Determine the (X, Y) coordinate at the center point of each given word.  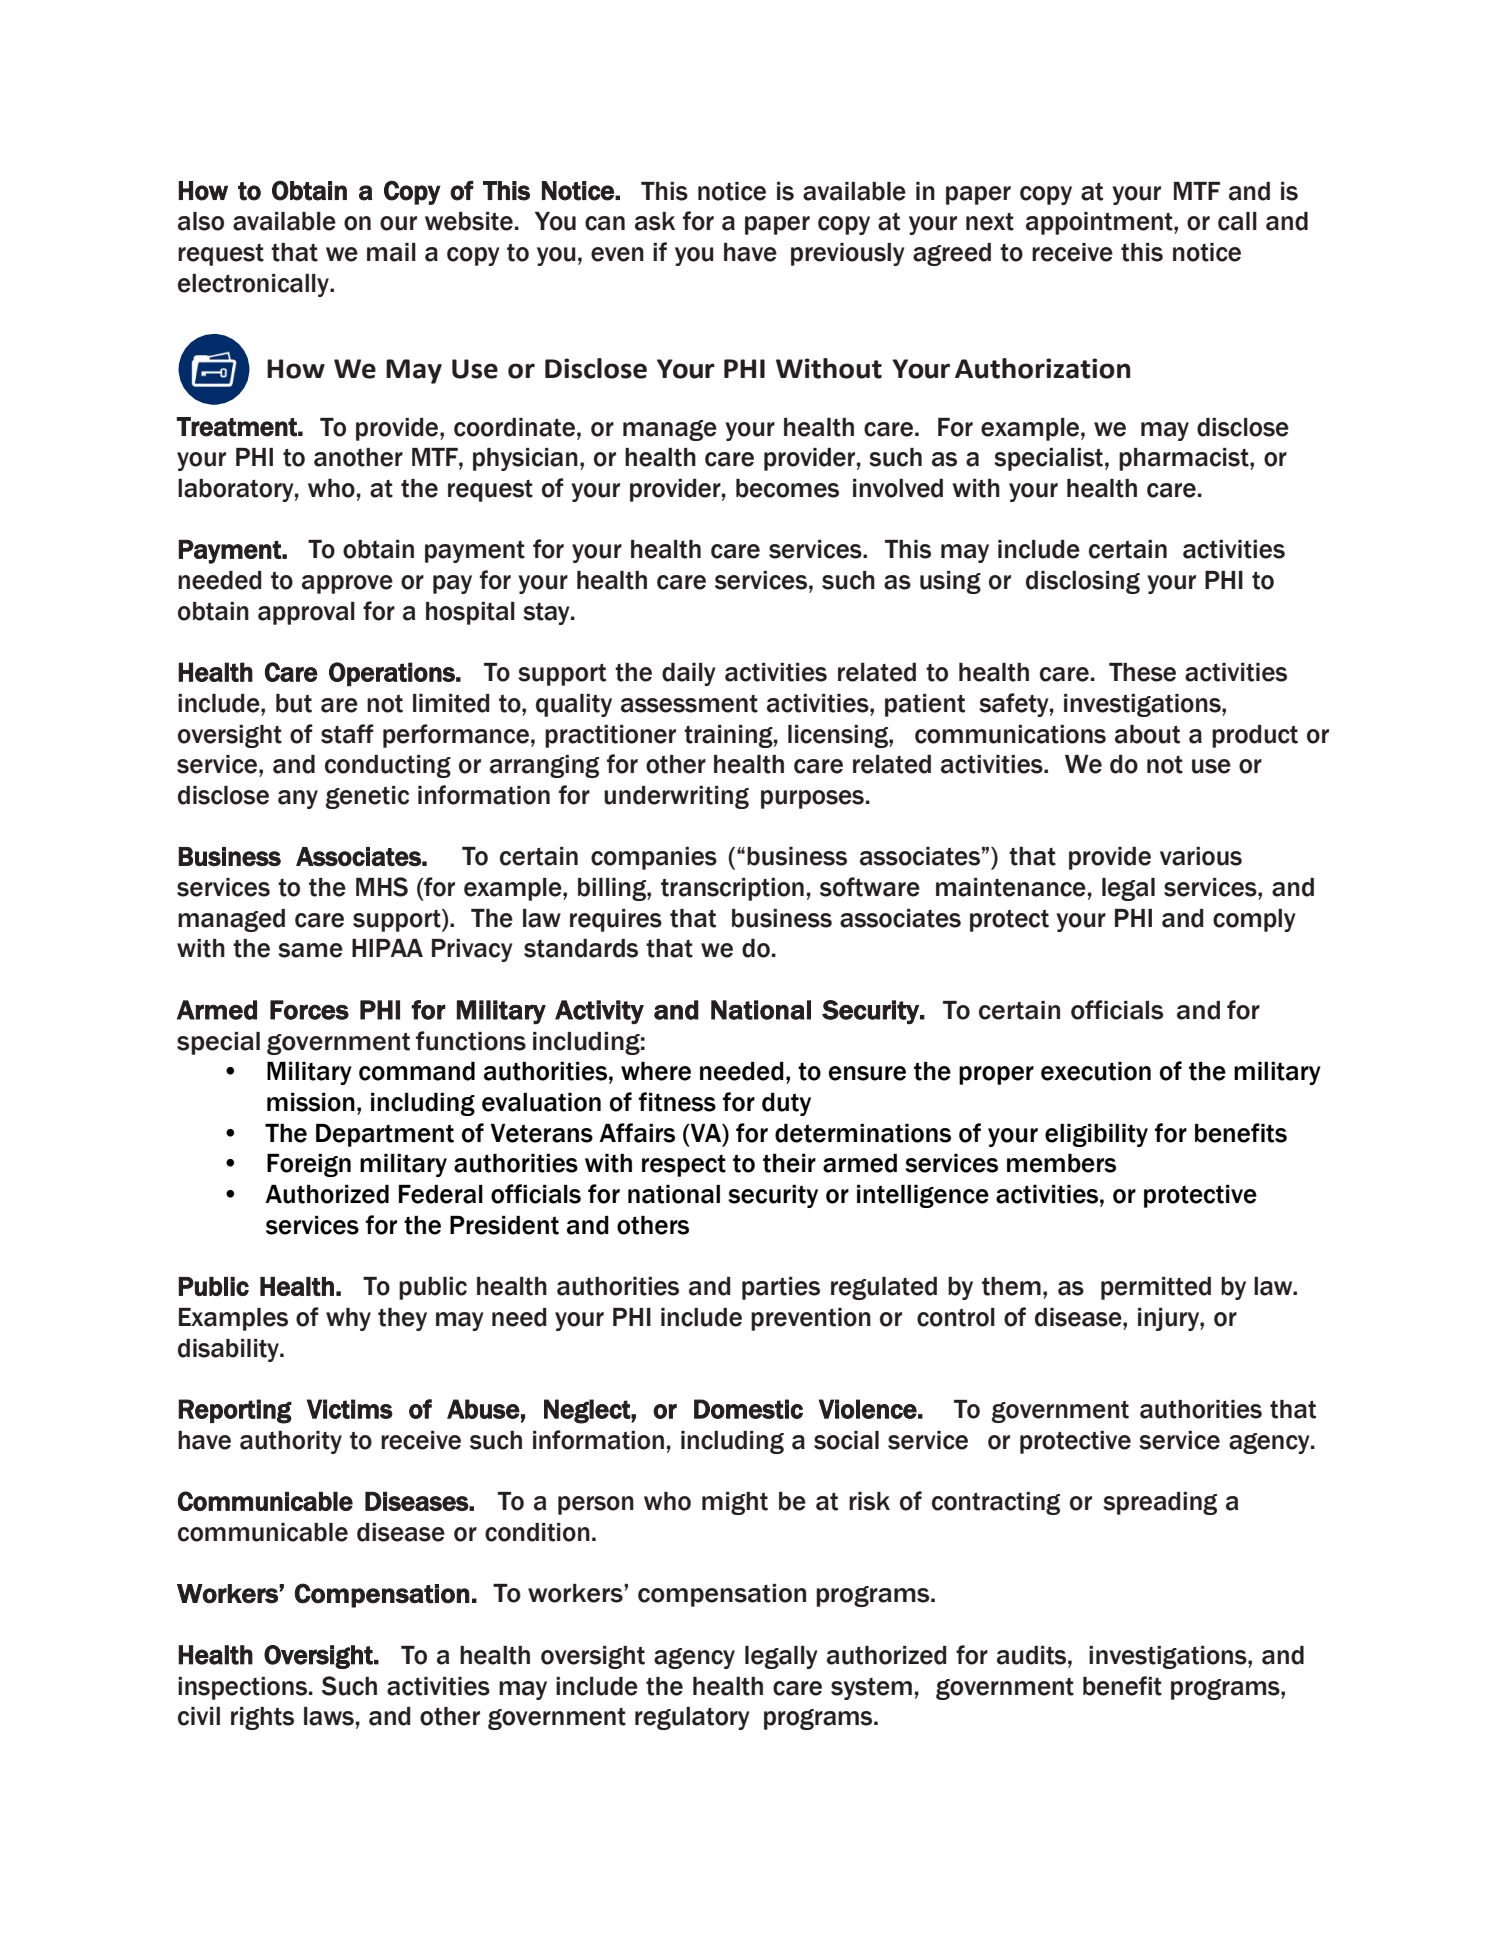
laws (329, 1716)
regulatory (692, 1718)
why (348, 1319)
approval (306, 613)
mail (391, 252)
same (310, 950)
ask (655, 221)
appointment (1100, 223)
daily (689, 674)
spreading (1160, 1503)
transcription (732, 889)
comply (1254, 920)
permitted (1156, 1288)
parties (781, 1288)
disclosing (1083, 582)
